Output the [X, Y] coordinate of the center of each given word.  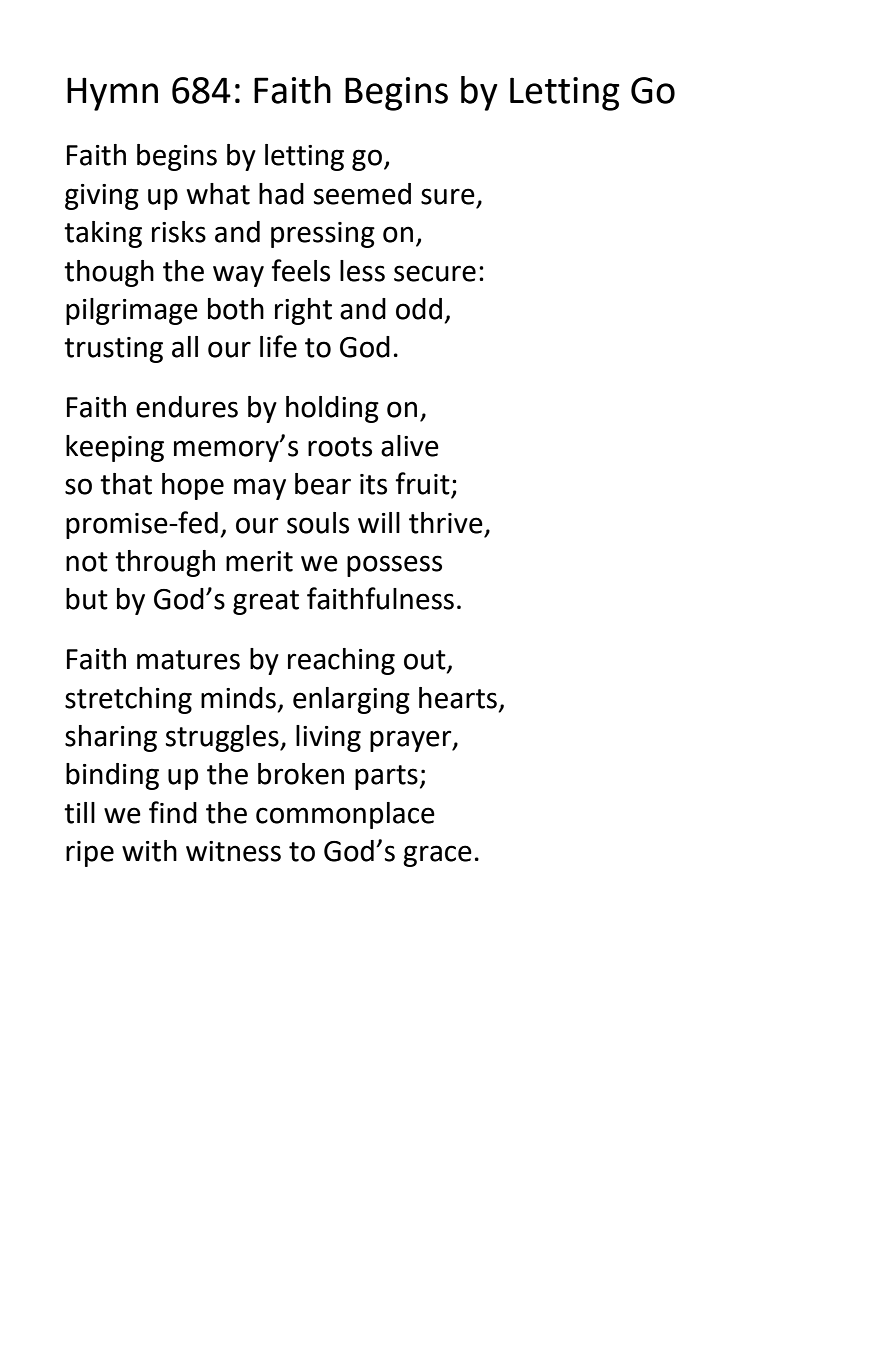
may [260, 489]
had [281, 194]
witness [233, 851]
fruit [423, 484]
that [126, 484]
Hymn [112, 94]
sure [448, 196]
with [149, 851]
